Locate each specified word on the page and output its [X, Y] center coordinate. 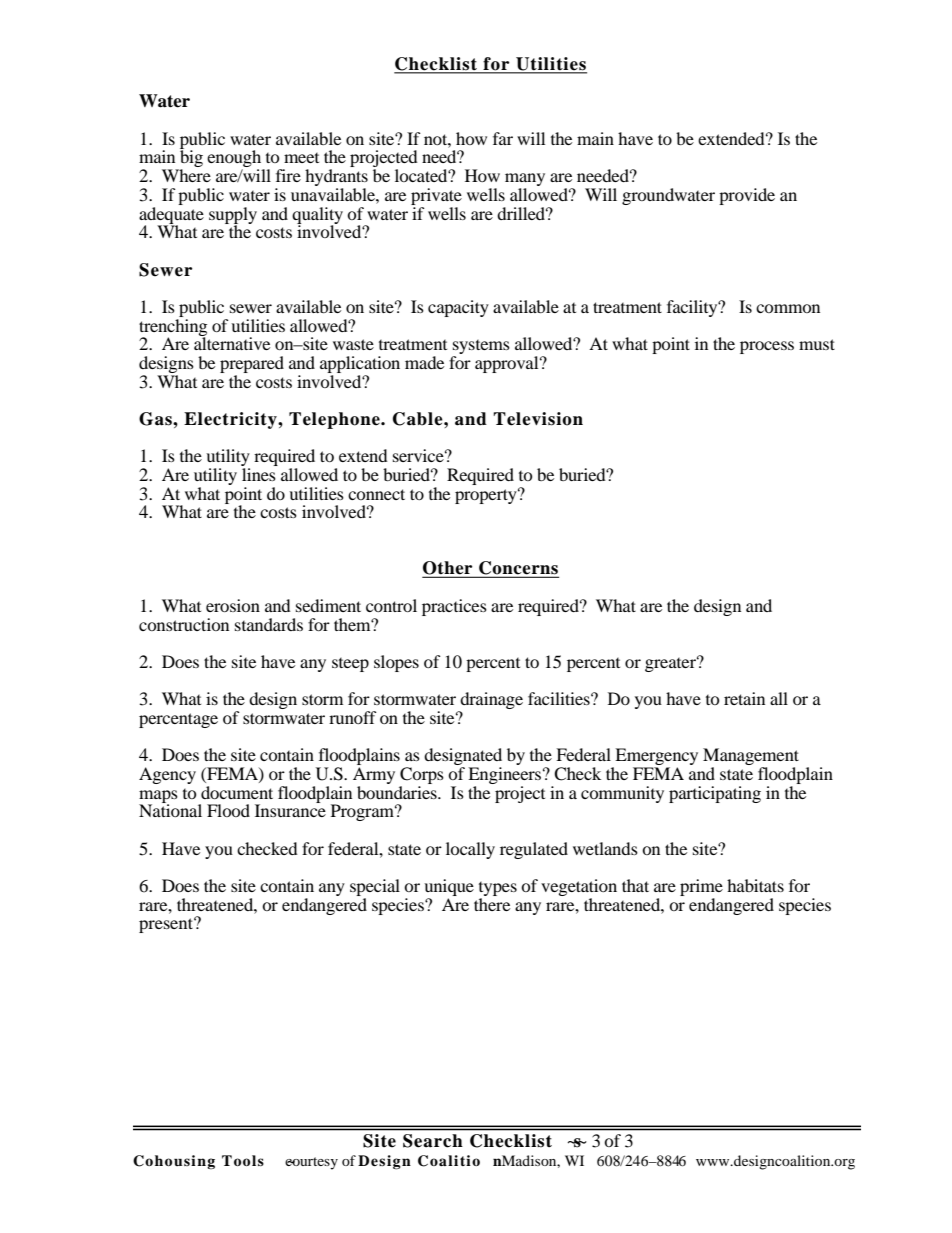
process [767, 347]
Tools [243, 1160]
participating [715, 794]
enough [235, 160]
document [237, 792]
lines [259, 474]
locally [470, 850]
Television [538, 419]
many [525, 181]
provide [747, 196]
